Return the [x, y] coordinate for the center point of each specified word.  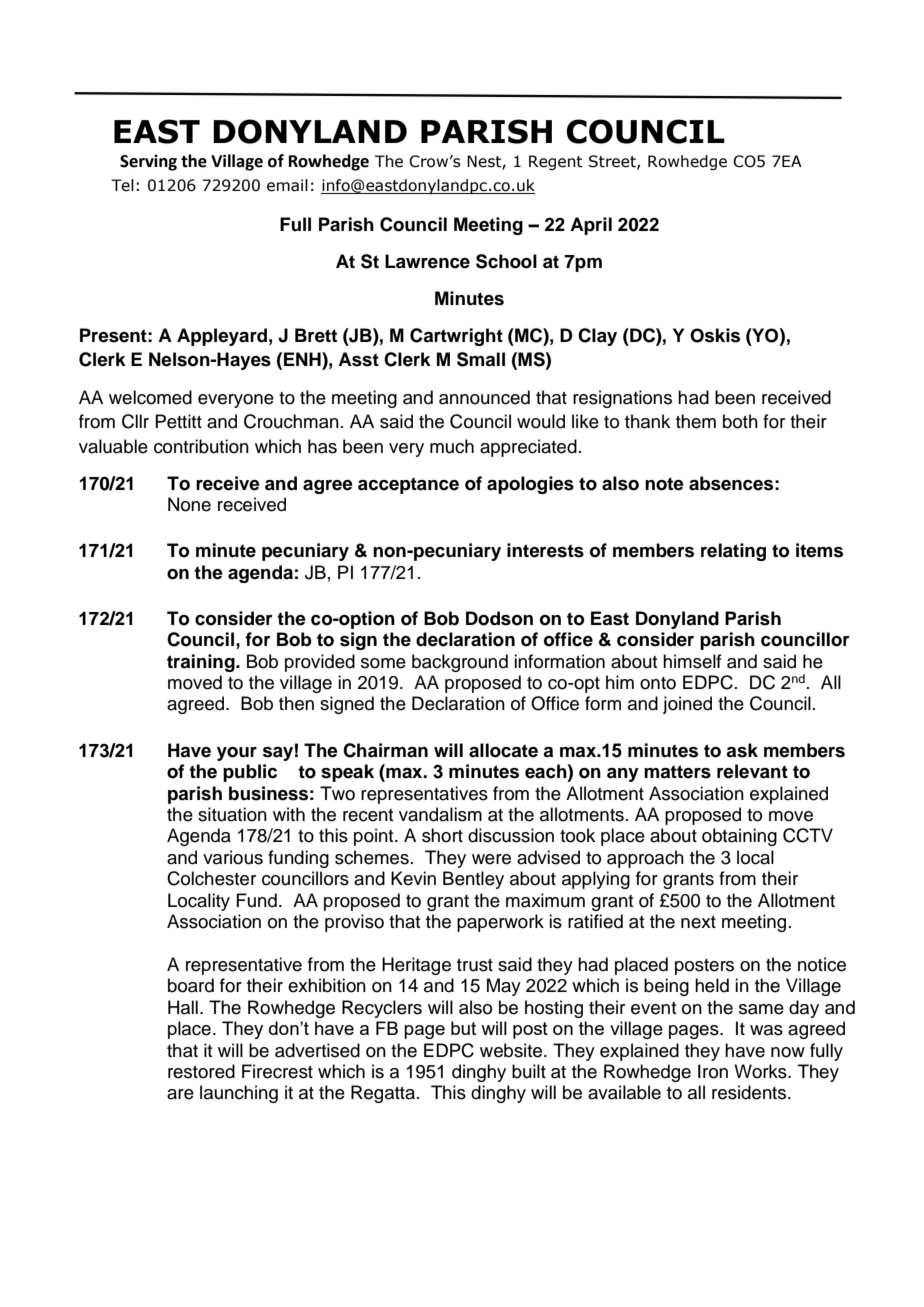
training [202, 663]
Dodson [499, 618]
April [591, 226]
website [512, 1050]
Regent [556, 162]
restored [201, 1071]
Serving [148, 163]
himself [692, 661]
